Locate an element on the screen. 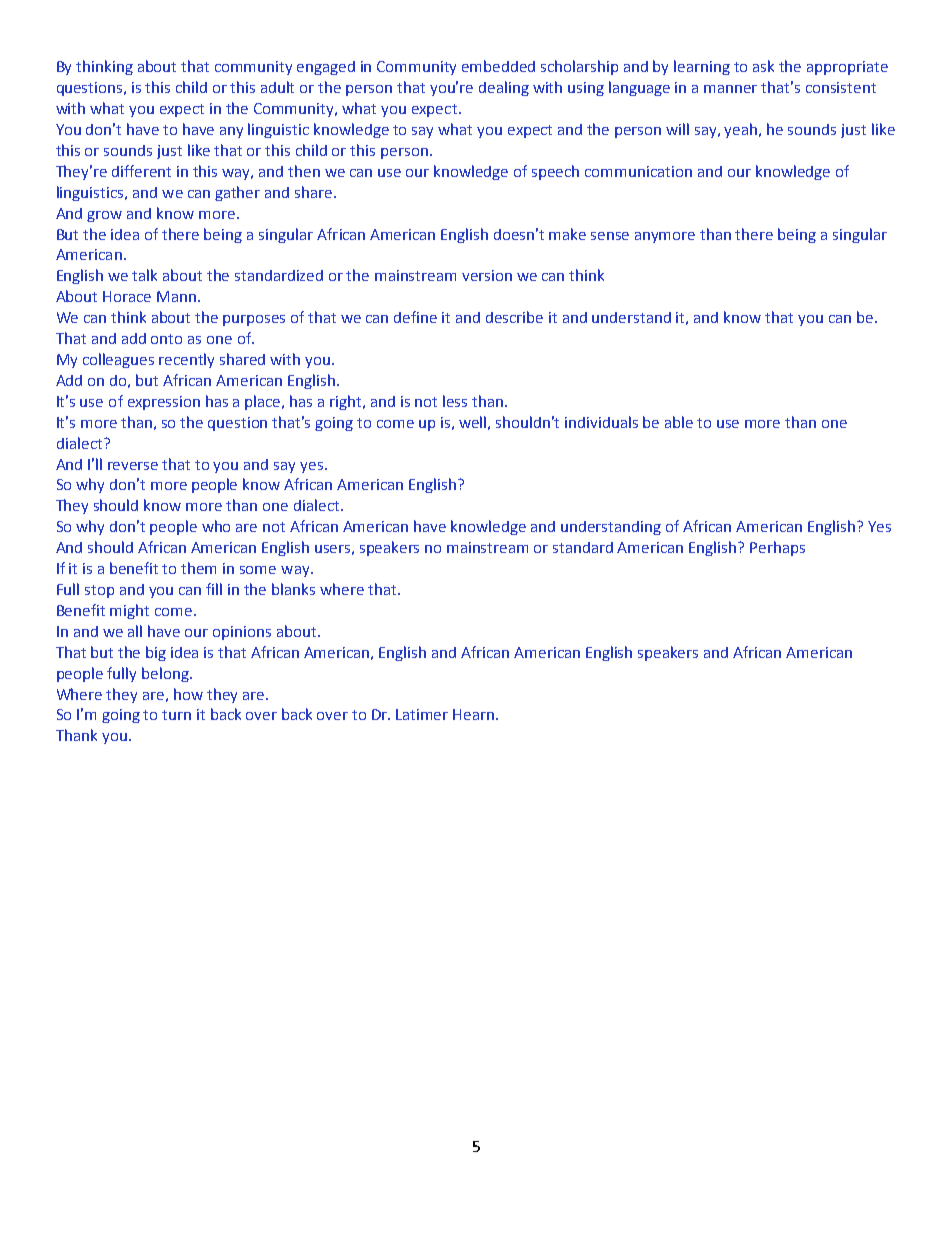 This screenshot has height=1233, width=952. ask is located at coordinates (763, 66).
